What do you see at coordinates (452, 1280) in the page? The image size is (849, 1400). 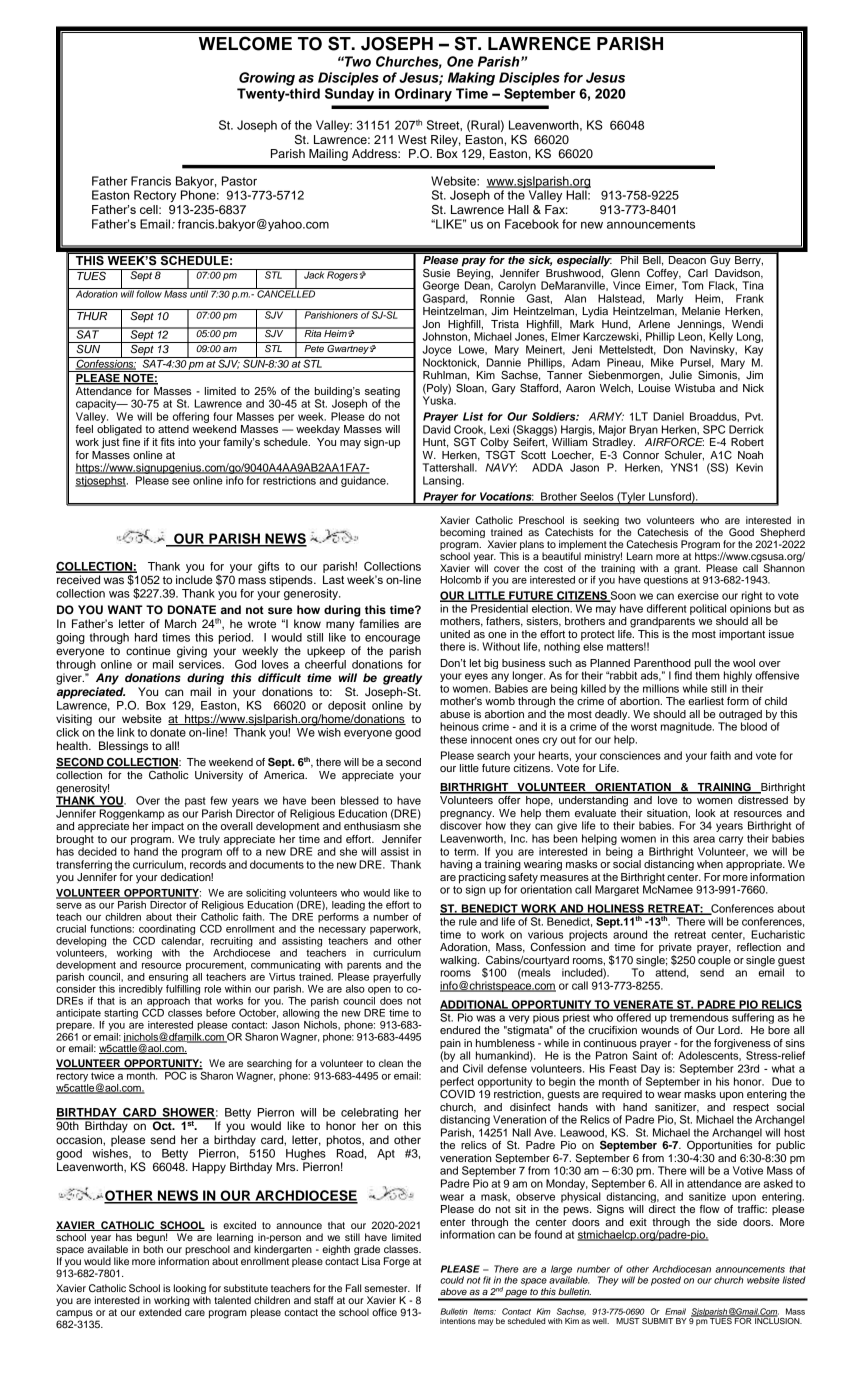 I see `could` at bounding box center [452, 1280].
